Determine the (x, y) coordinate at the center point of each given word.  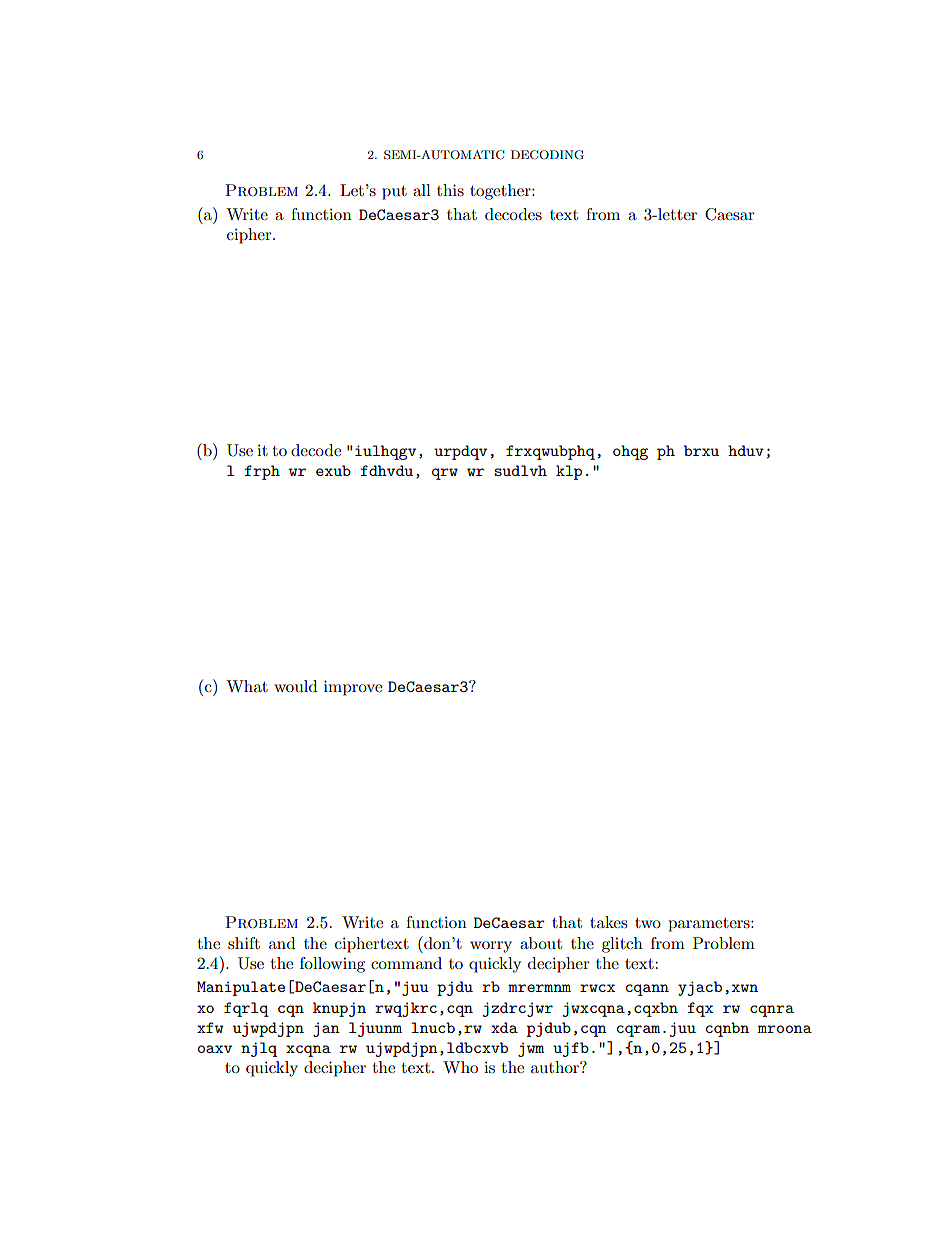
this (450, 190)
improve (353, 688)
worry (491, 947)
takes (608, 922)
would (295, 686)
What (247, 686)
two (648, 923)
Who (460, 1067)
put (394, 193)
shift (244, 943)
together (501, 192)
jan (326, 1029)
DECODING (547, 155)
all (422, 190)
